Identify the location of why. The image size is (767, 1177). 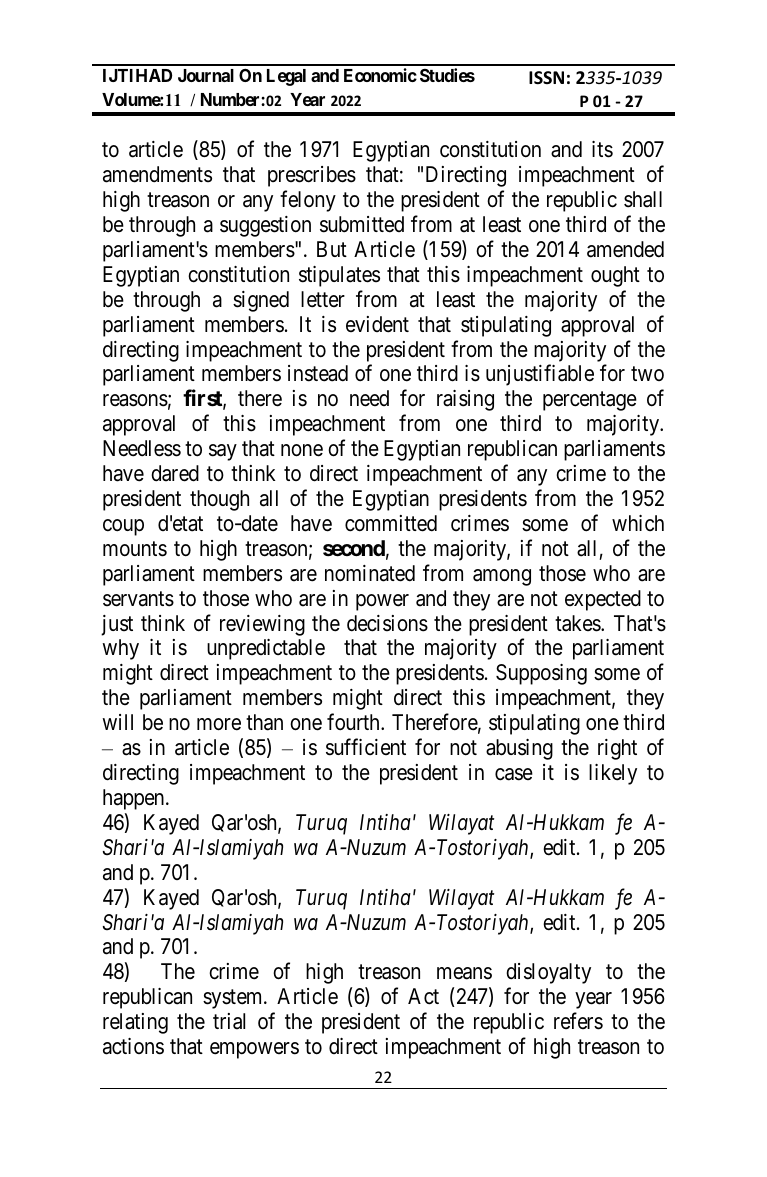
(120, 649).
